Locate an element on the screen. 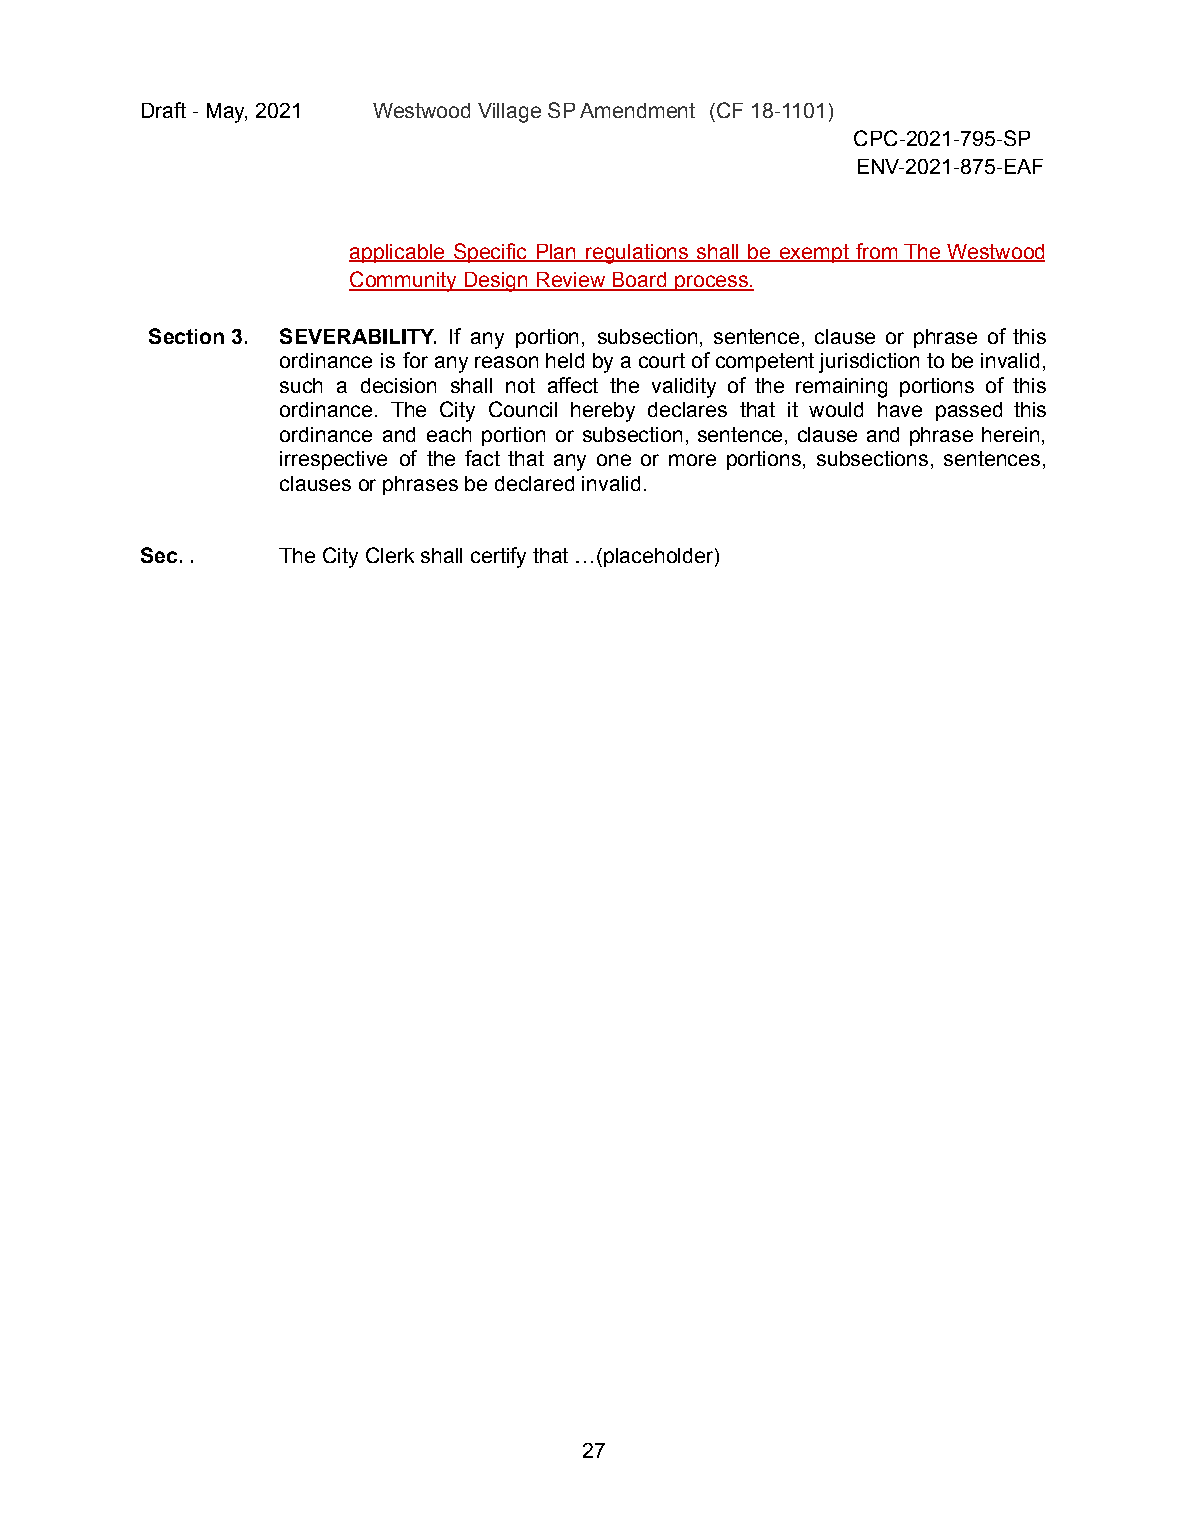 This screenshot has height=1536, width=1187. one is located at coordinates (614, 460).
